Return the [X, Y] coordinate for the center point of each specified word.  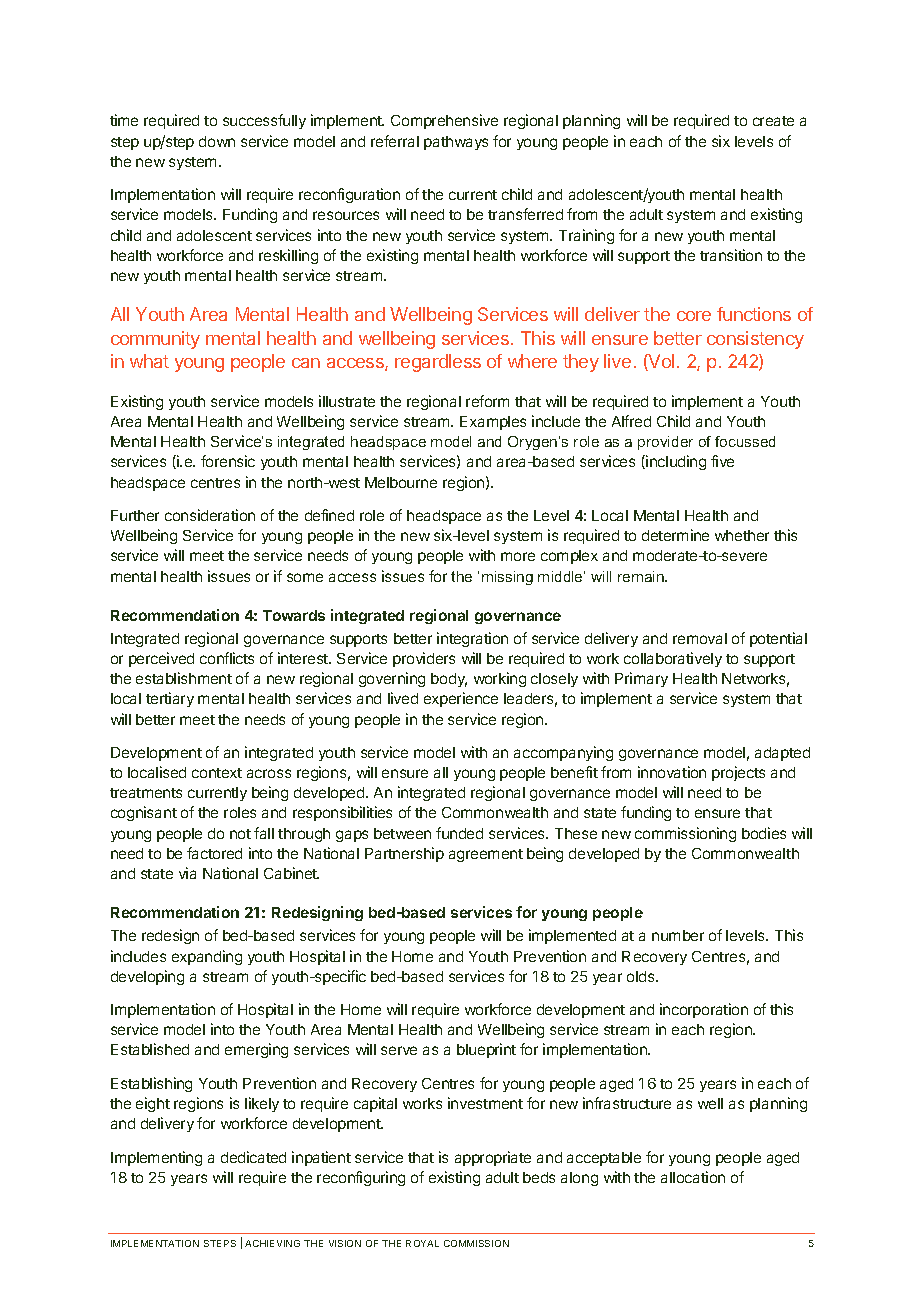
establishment [184, 678]
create [773, 121]
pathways [456, 143]
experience [461, 699]
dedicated [253, 1157]
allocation [693, 1177]
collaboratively [673, 659]
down [217, 141]
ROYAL [422, 1243]
